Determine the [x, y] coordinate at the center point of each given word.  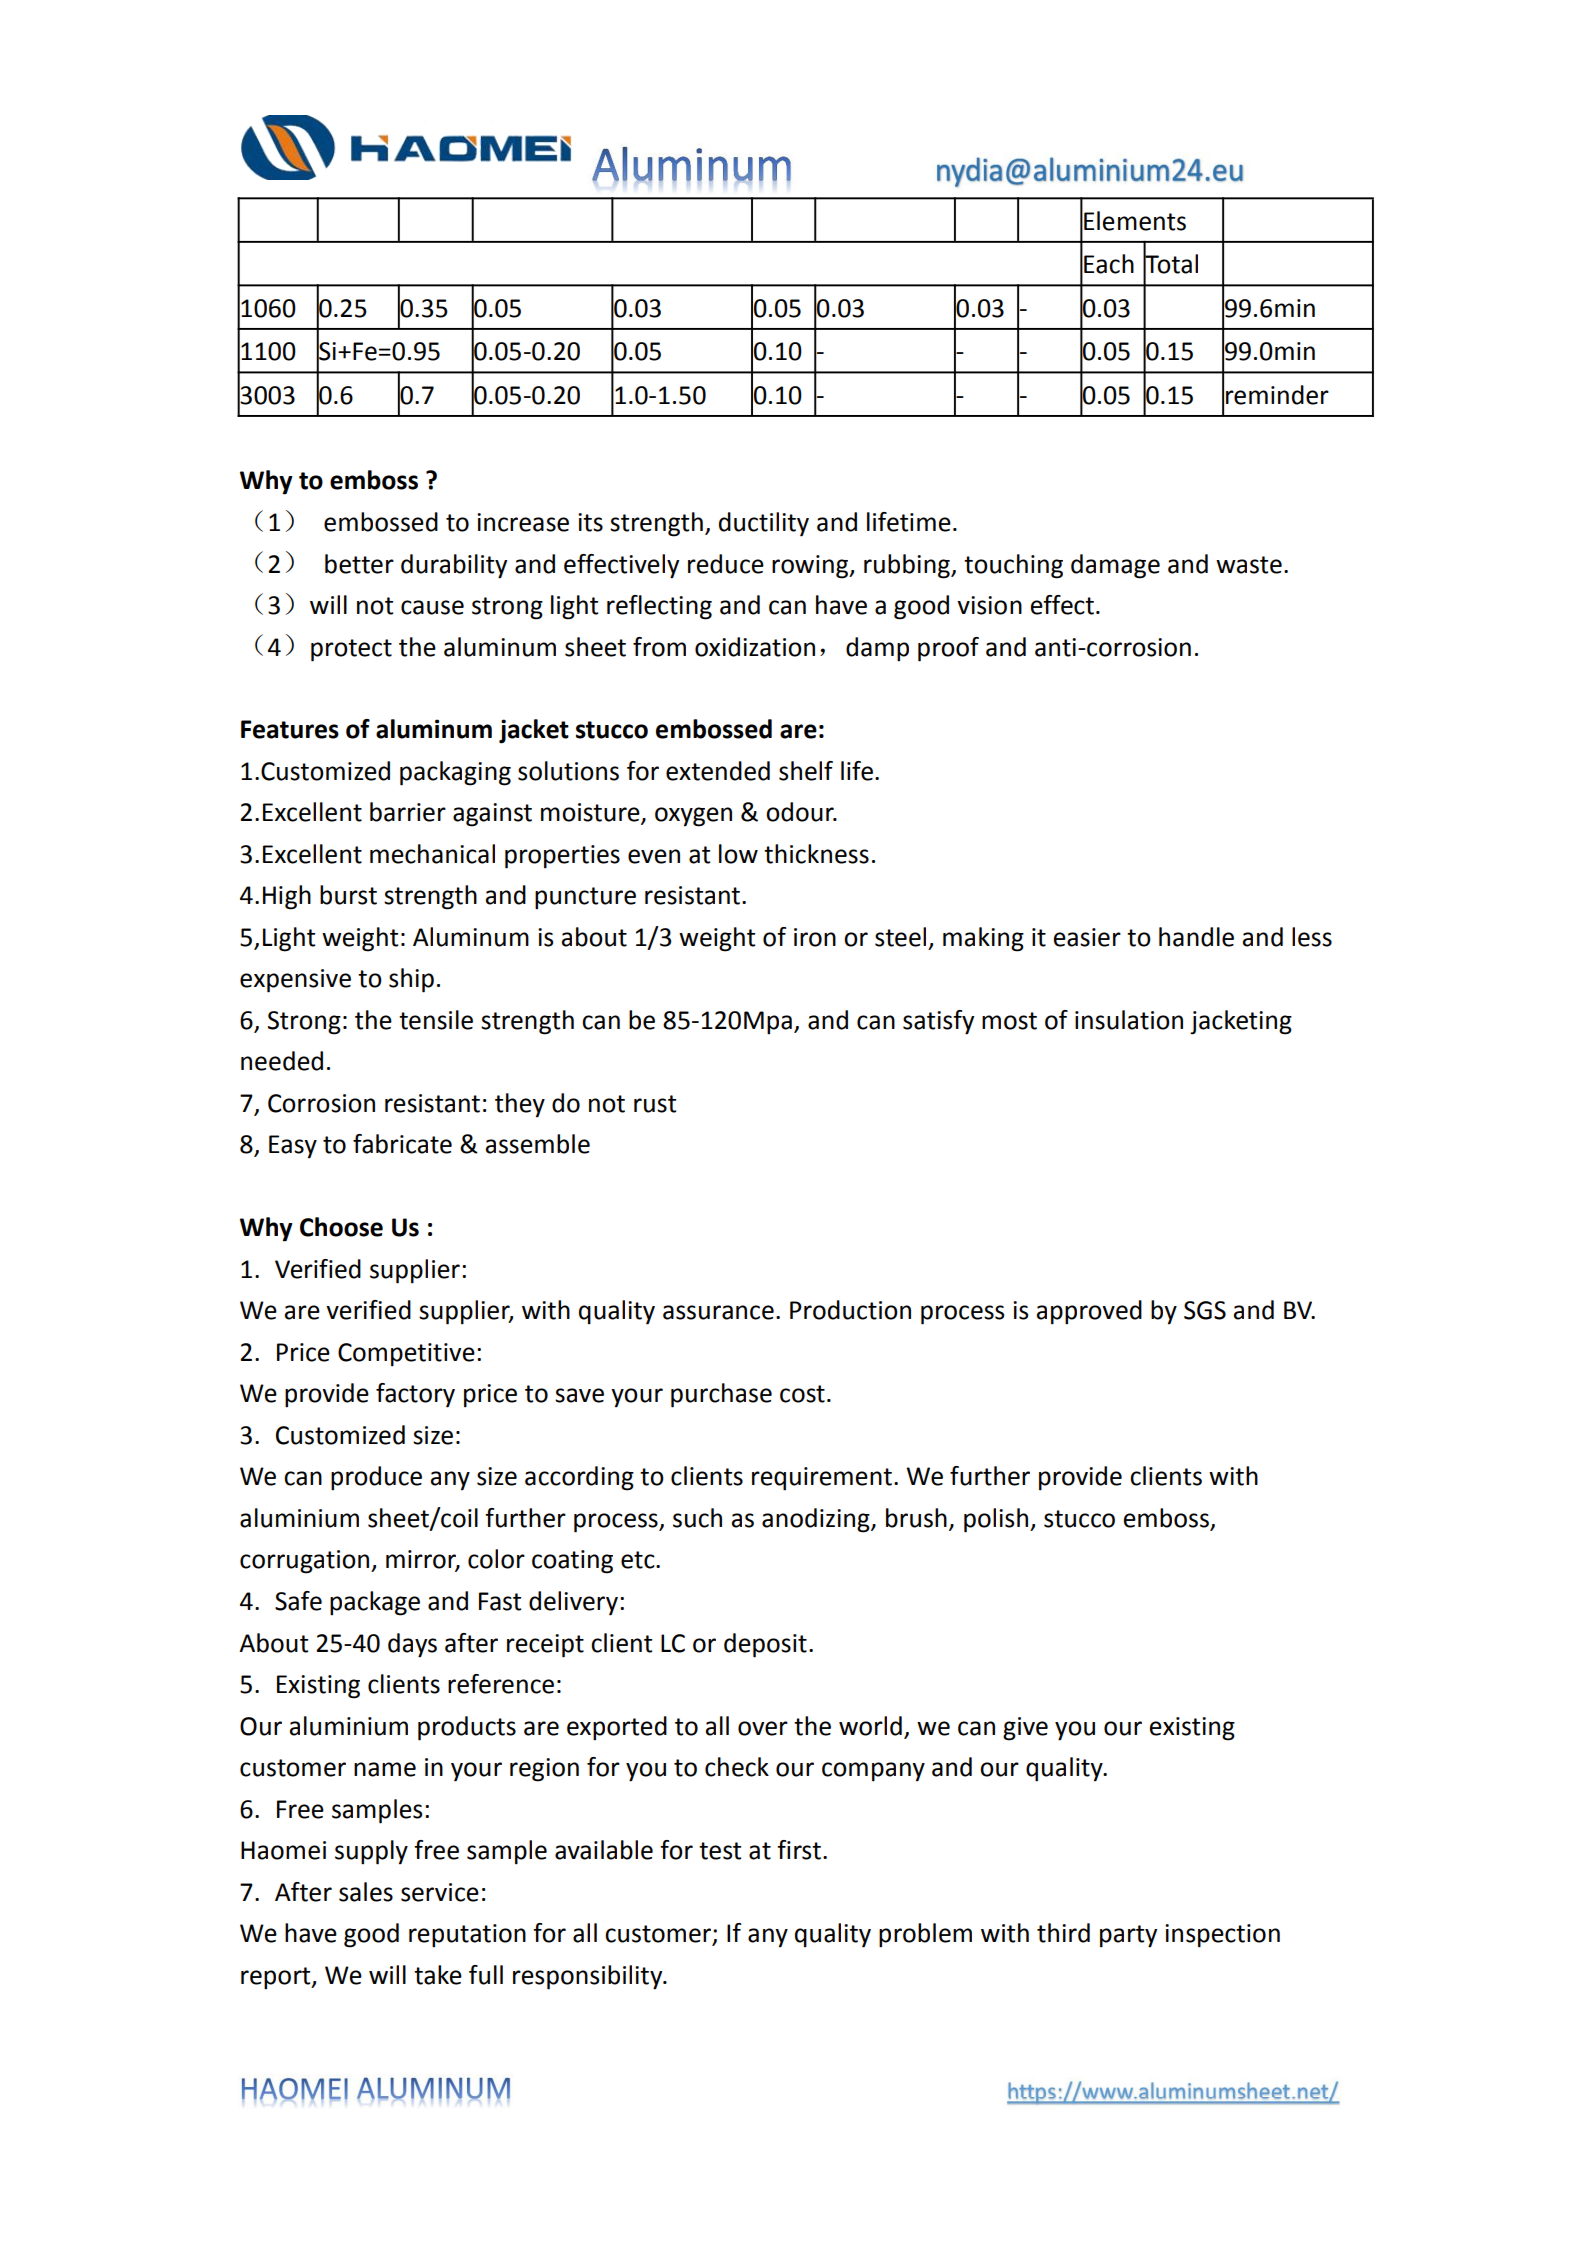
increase [523, 522]
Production [850, 1310]
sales [366, 1892]
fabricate [402, 1144]
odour [801, 812]
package [375, 1603]
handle [1196, 937]
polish [996, 1520]
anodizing [817, 1520]
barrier [408, 812]
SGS [1205, 1310]
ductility [764, 524]
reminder [1277, 395]
